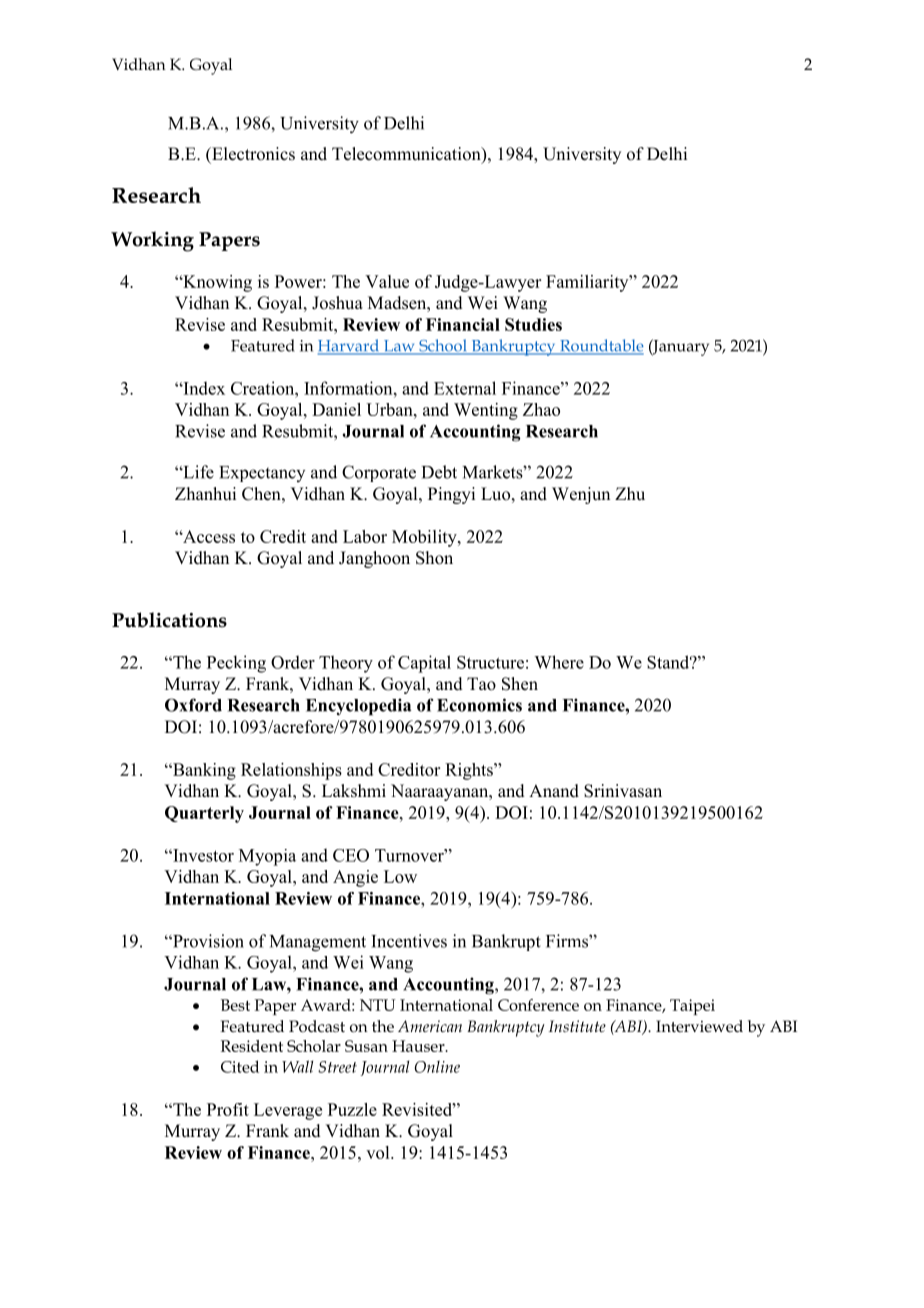  Describe the element at coordinates (439, 472) in the image. I see `Debt` at that location.
